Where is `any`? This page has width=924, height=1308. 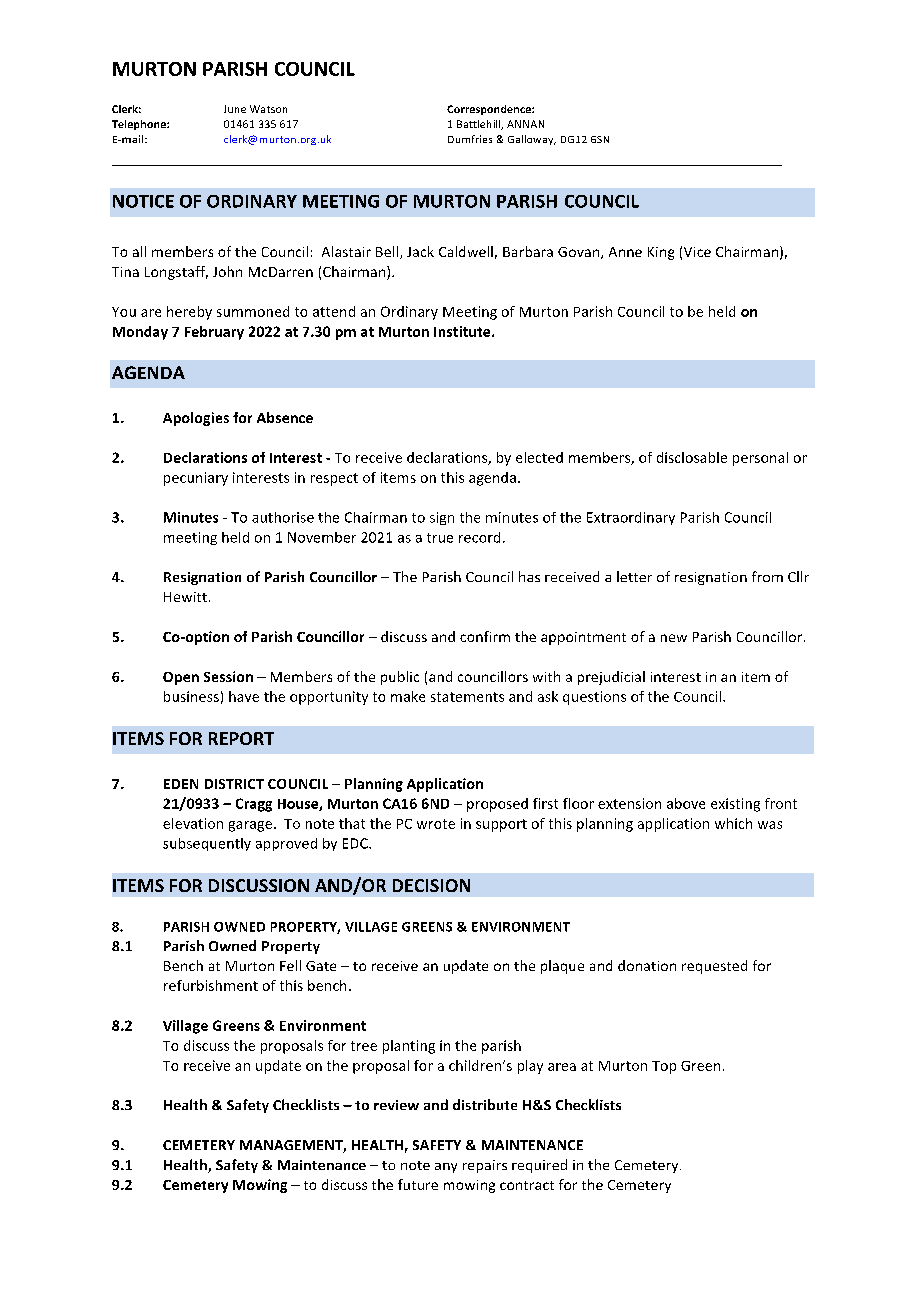 any is located at coordinates (446, 1168).
